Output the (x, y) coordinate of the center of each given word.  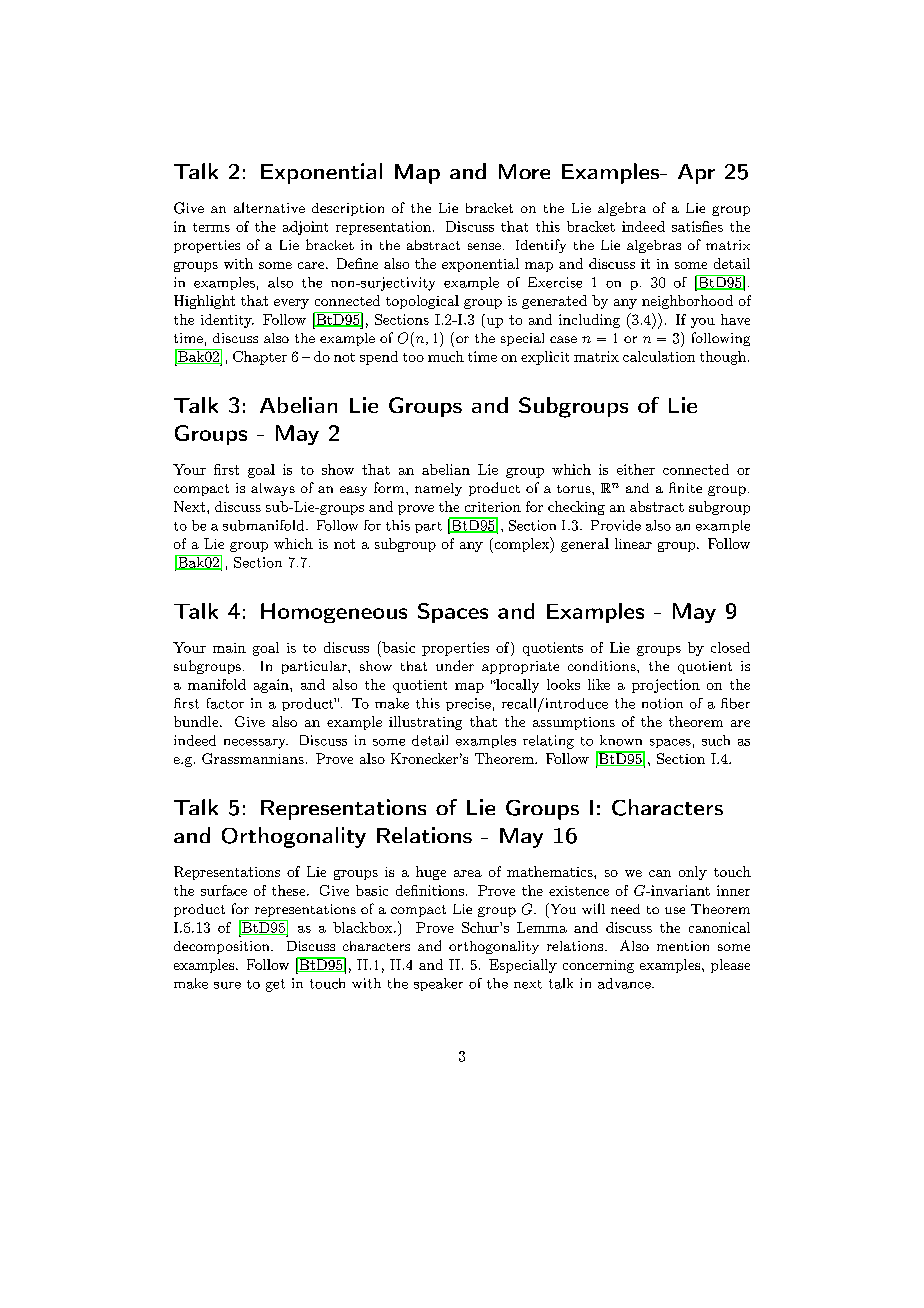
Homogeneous (334, 613)
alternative (269, 207)
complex (521, 545)
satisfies (697, 226)
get (275, 985)
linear (633, 543)
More (524, 171)
